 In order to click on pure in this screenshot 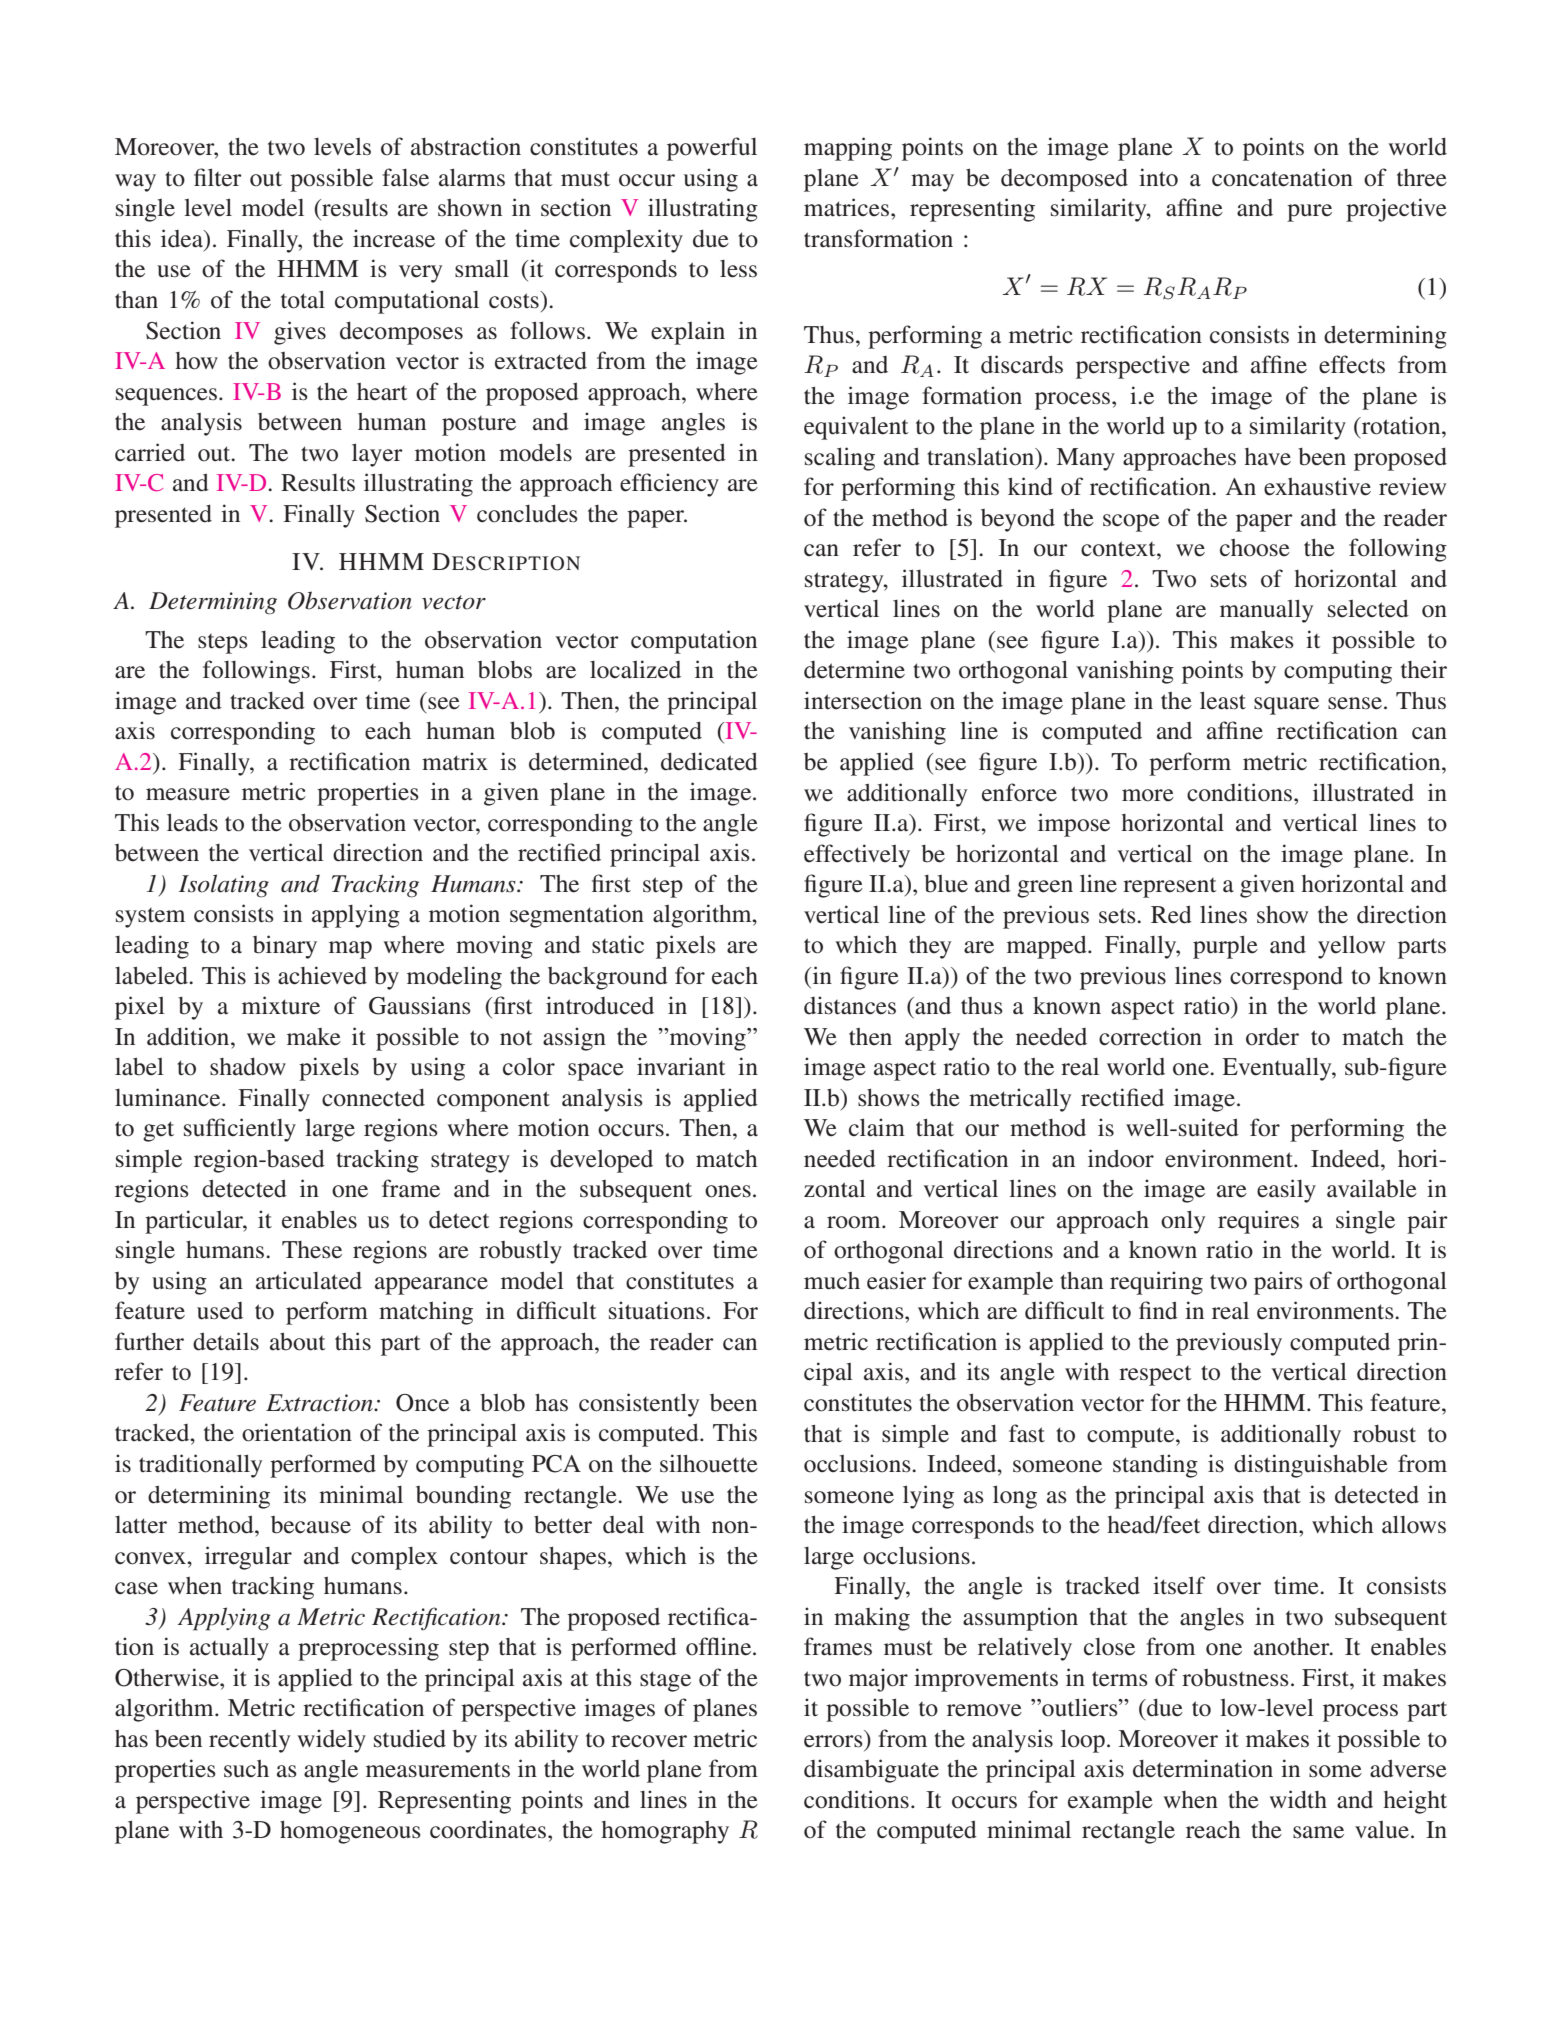, I will do `click(1309, 213)`.
